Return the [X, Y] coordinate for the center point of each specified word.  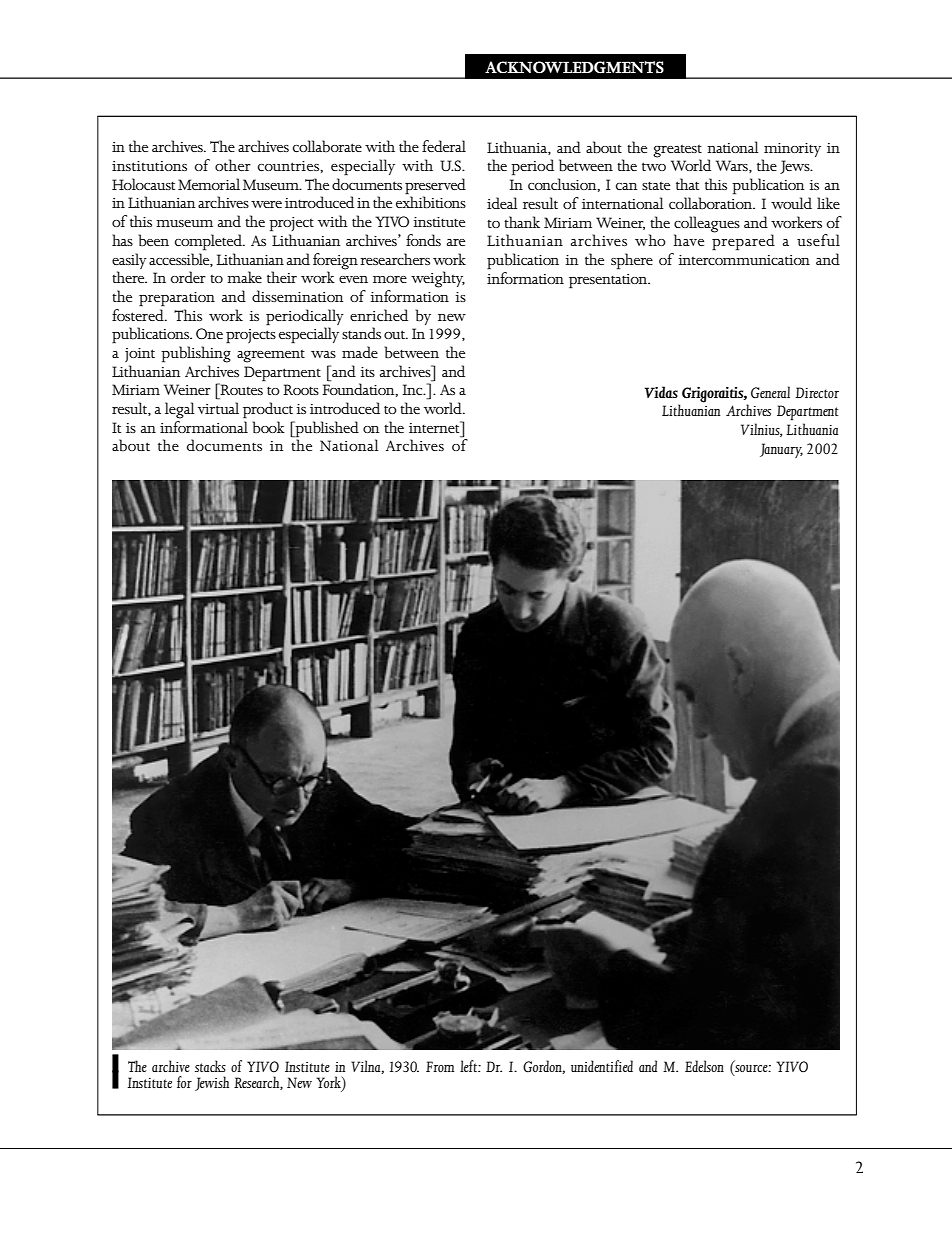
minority [792, 150]
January [781, 450]
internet [435, 427]
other [233, 165]
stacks [210, 1066]
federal [444, 146]
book [268, 427]
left [469, 1066]
